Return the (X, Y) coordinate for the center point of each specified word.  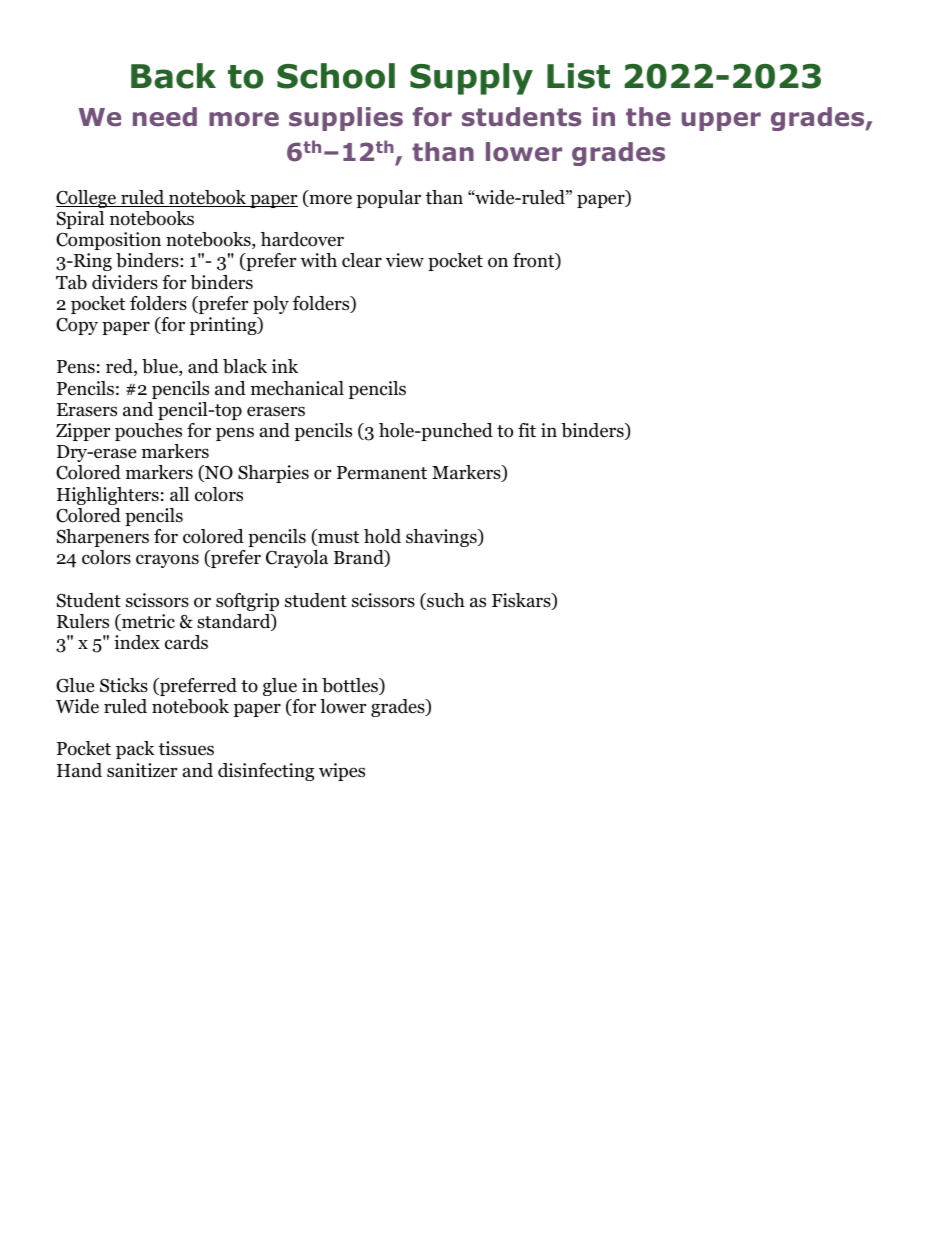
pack (135, 750)
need (165, 117)
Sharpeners (103, 538)
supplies (346, 119)
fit (527, 430)
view (405, 260)
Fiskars (522, 601)
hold (382, 536)
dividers (125, 282)
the (648, 117)
